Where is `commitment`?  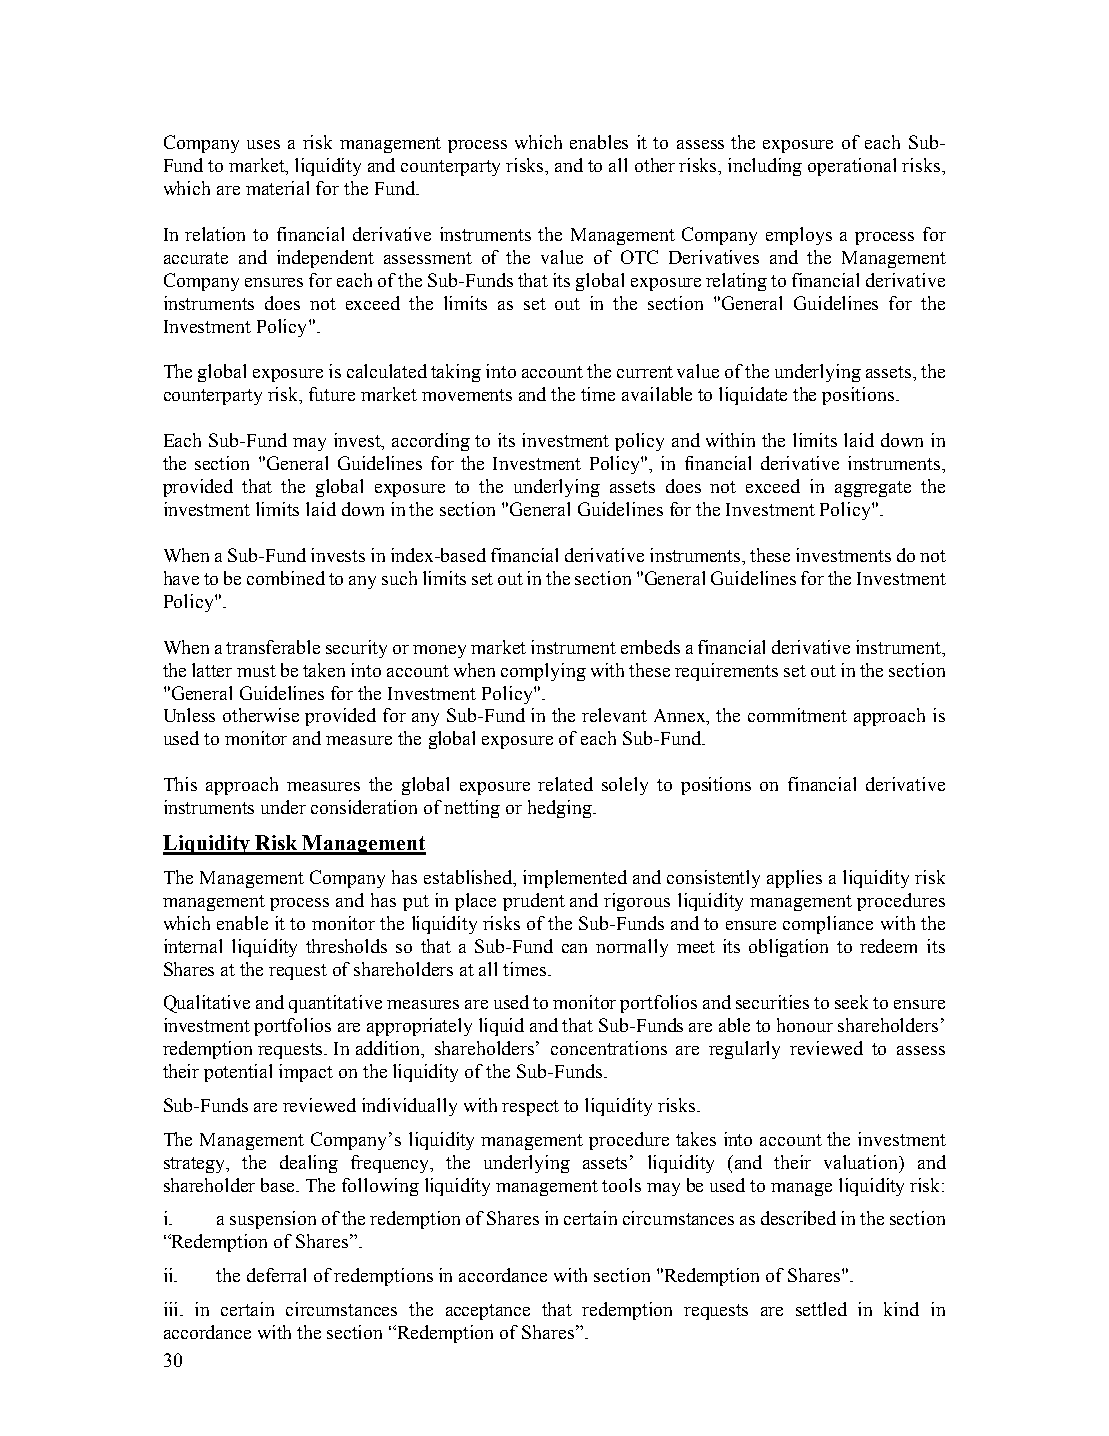
commitment is located at coordinates (797, 715).
